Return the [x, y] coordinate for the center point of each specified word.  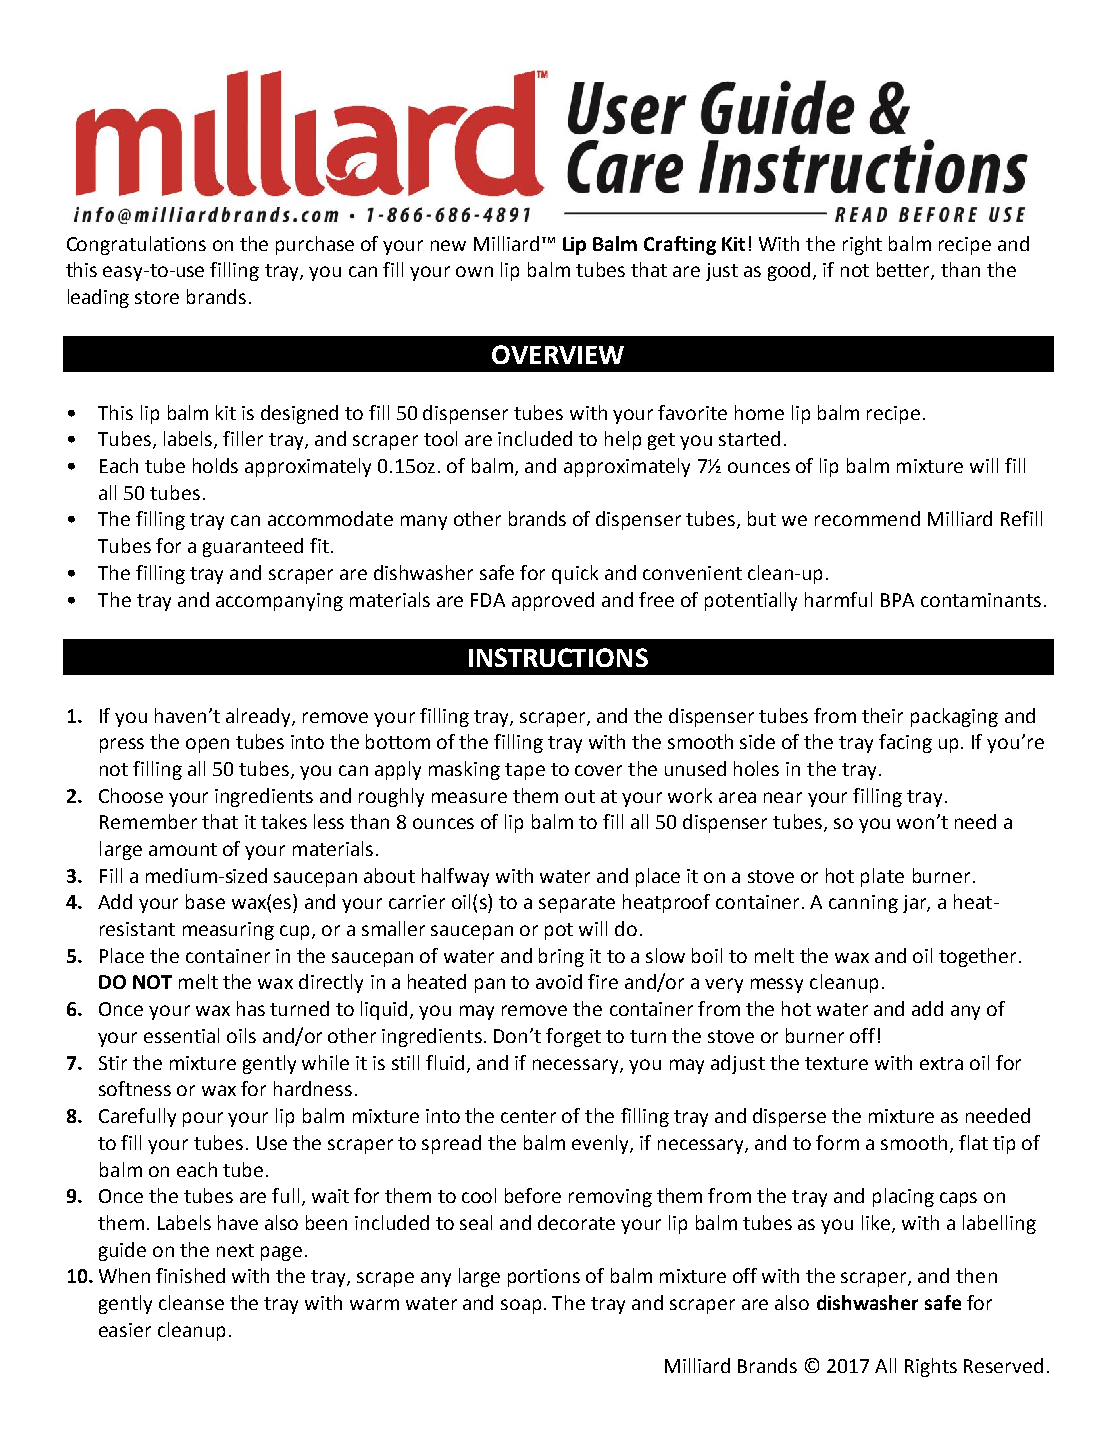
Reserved [1003, 1365]
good [789, 271]
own [474, 271]
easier [125, 1330]
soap [521, 1306]
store [157, 297]
